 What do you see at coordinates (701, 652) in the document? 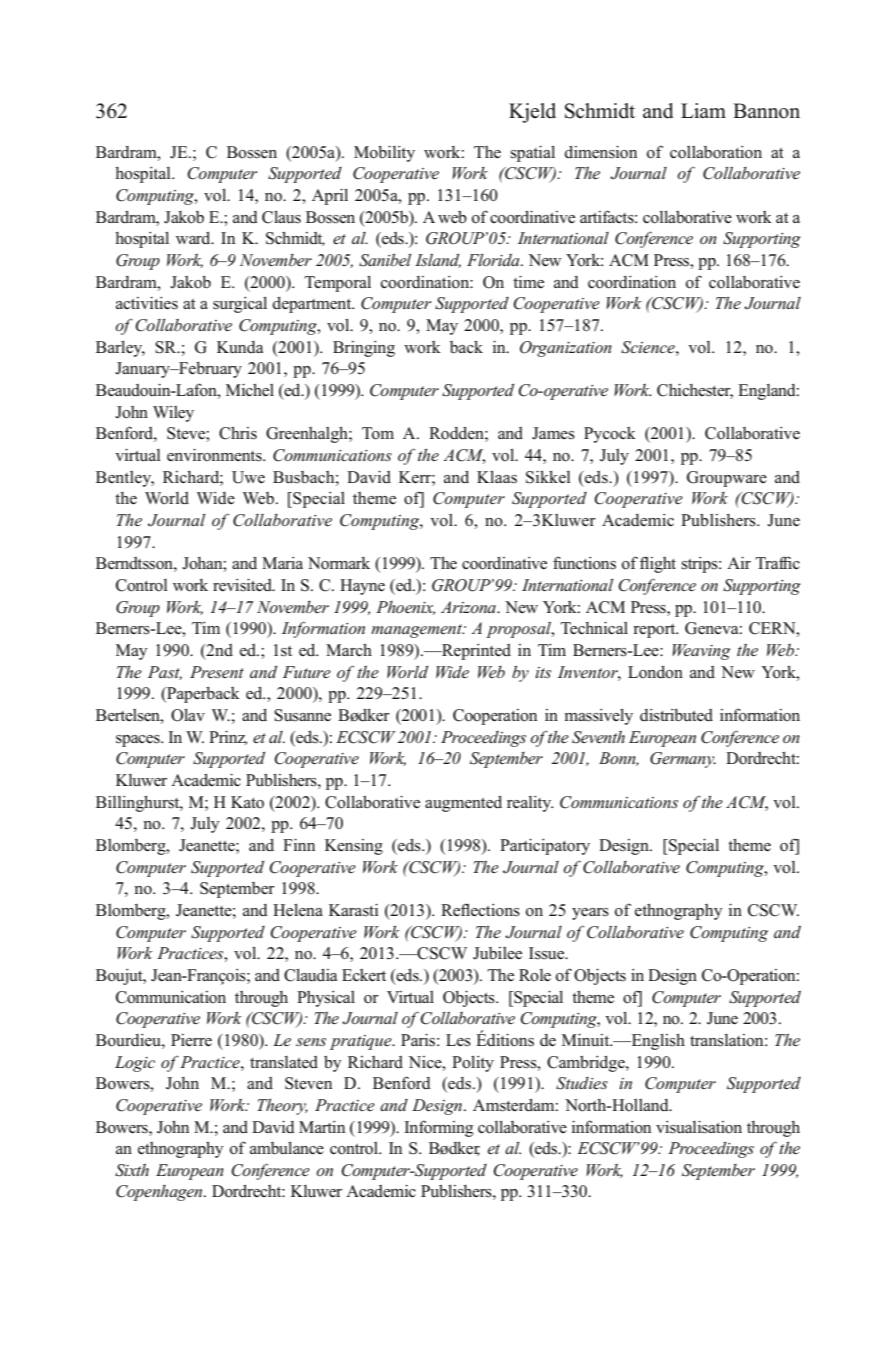
I see `Weaving` at bounding box center [701, 652].
